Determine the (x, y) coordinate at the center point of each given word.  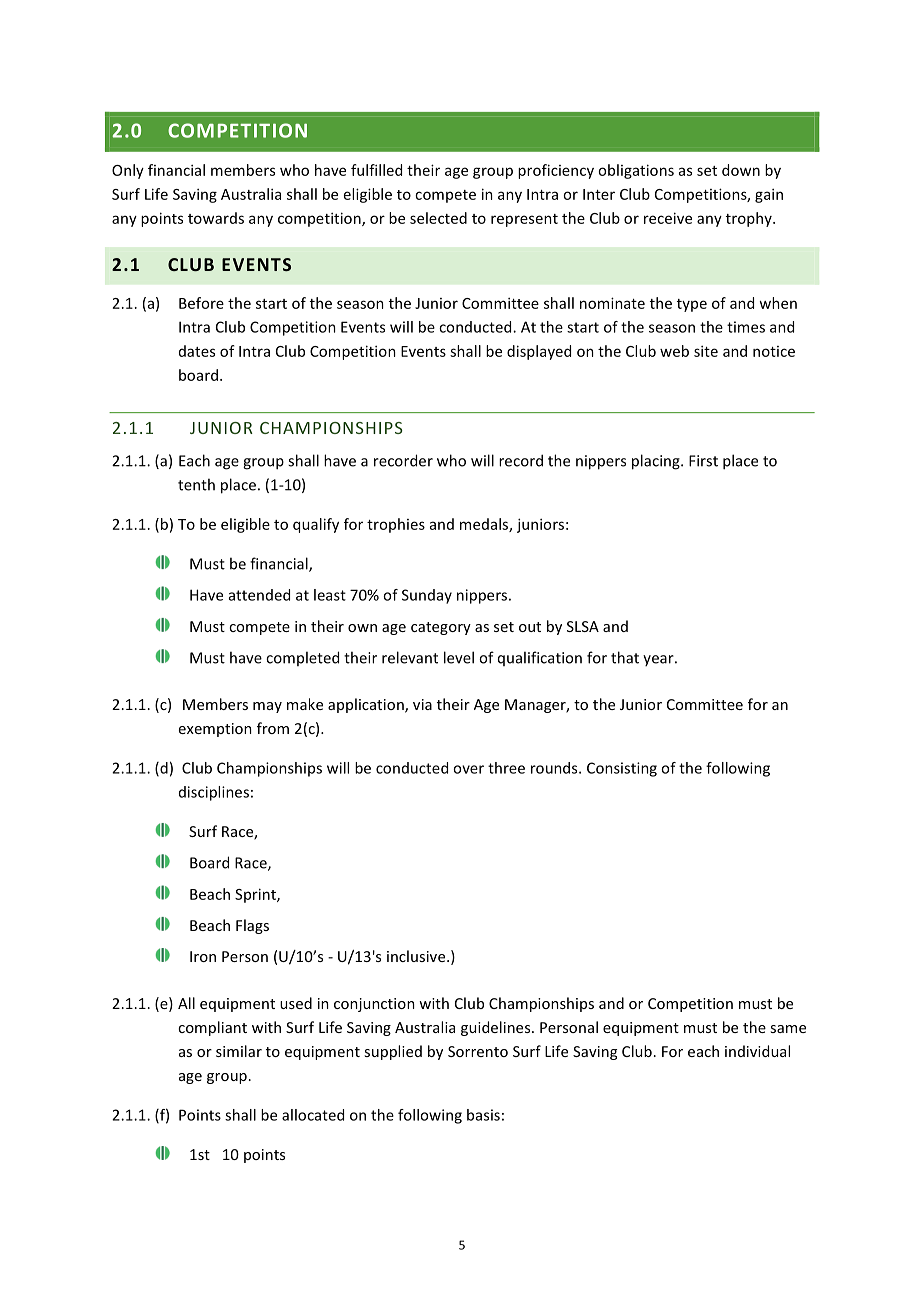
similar (239, 1051)
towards (216, 218)
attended (259, 595)
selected (438, 218)
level (459, 657)
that (625, 657)
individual (757, 1051)
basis (483, 1115)
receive (668, 218)
